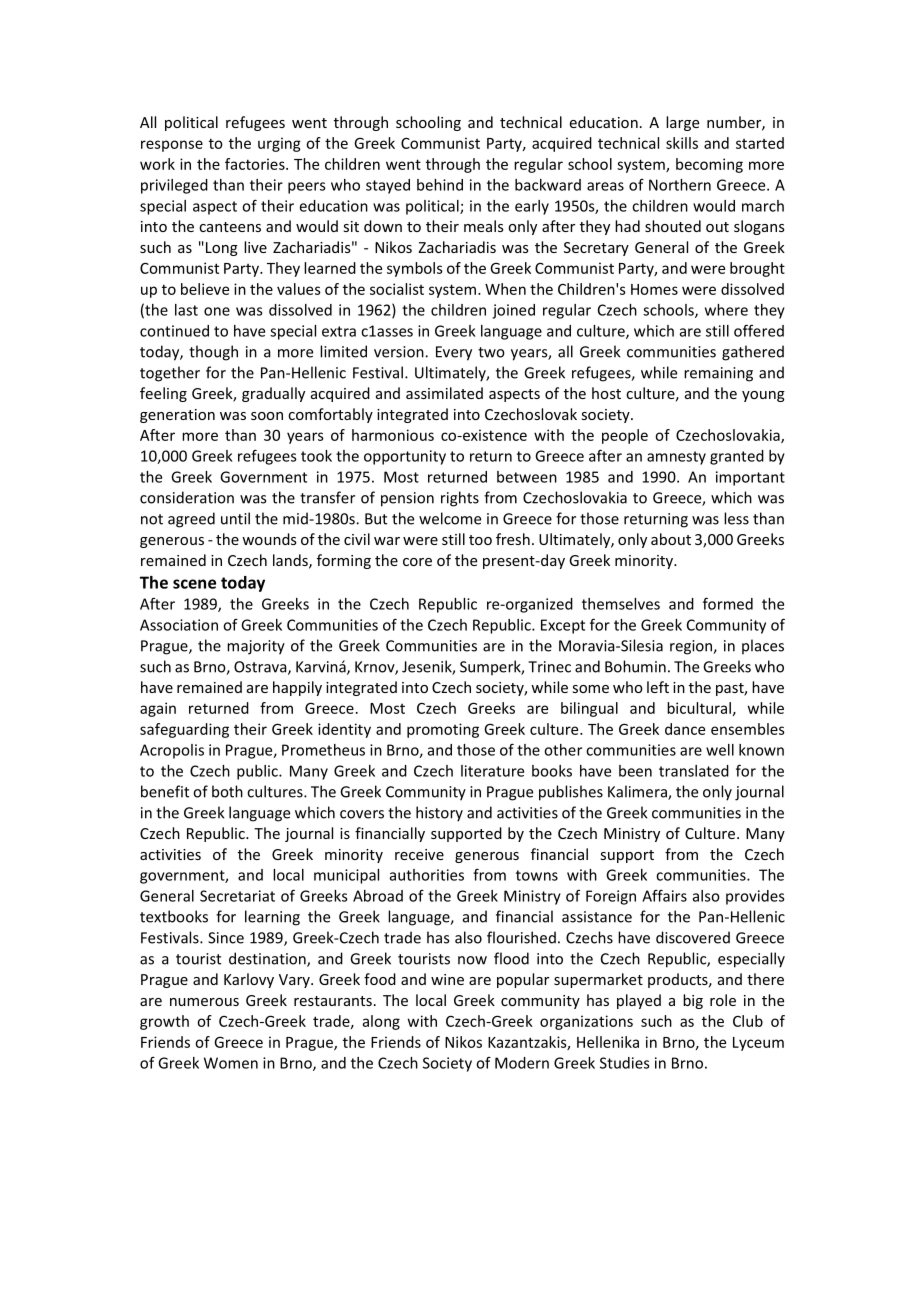 The image size is (924, 1308). Describe the element at coordinates (235, 518) in the screenshot. I see `until` at that location.
